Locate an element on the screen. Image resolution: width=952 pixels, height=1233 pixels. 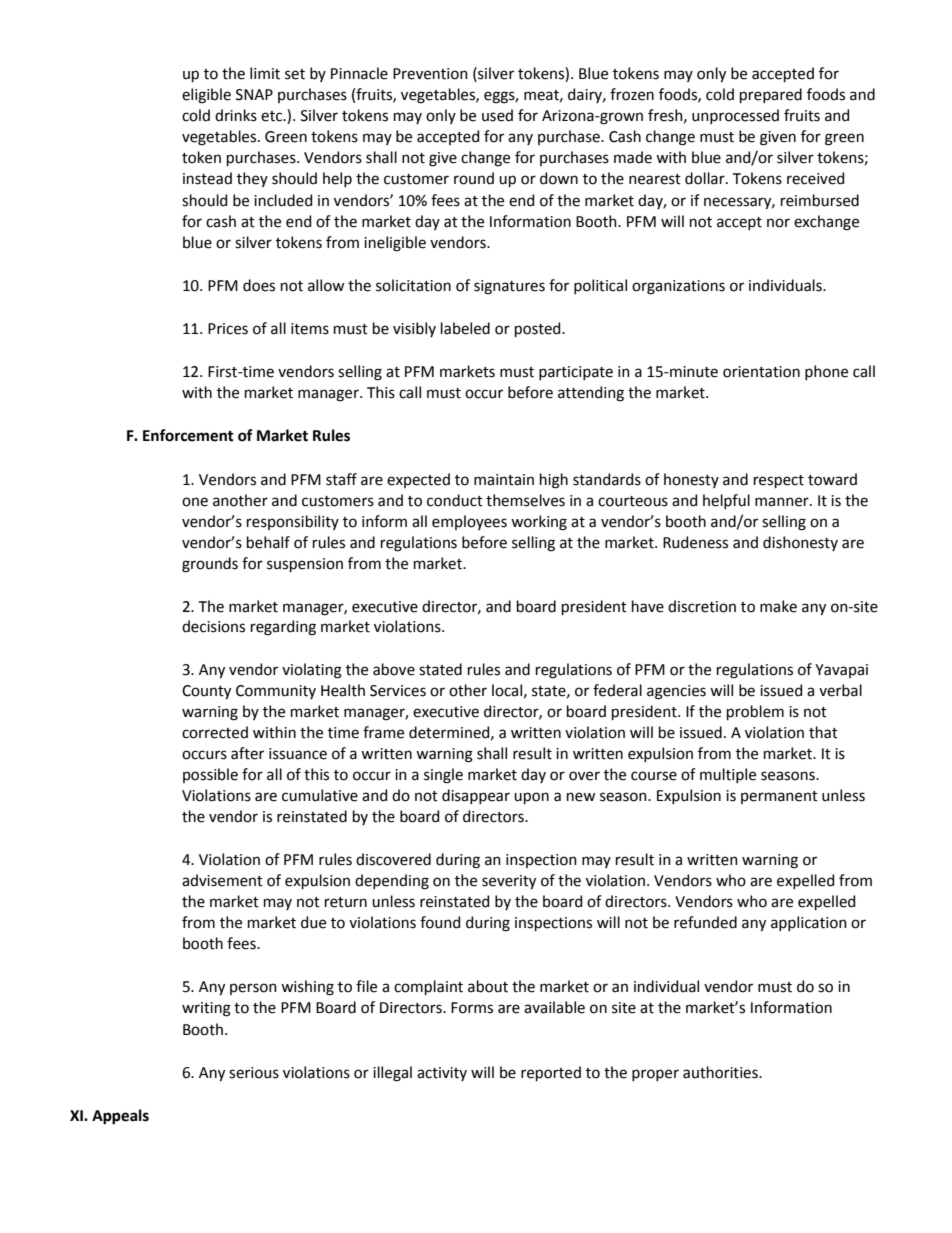
permanent is located at coordinates (779, 797).
